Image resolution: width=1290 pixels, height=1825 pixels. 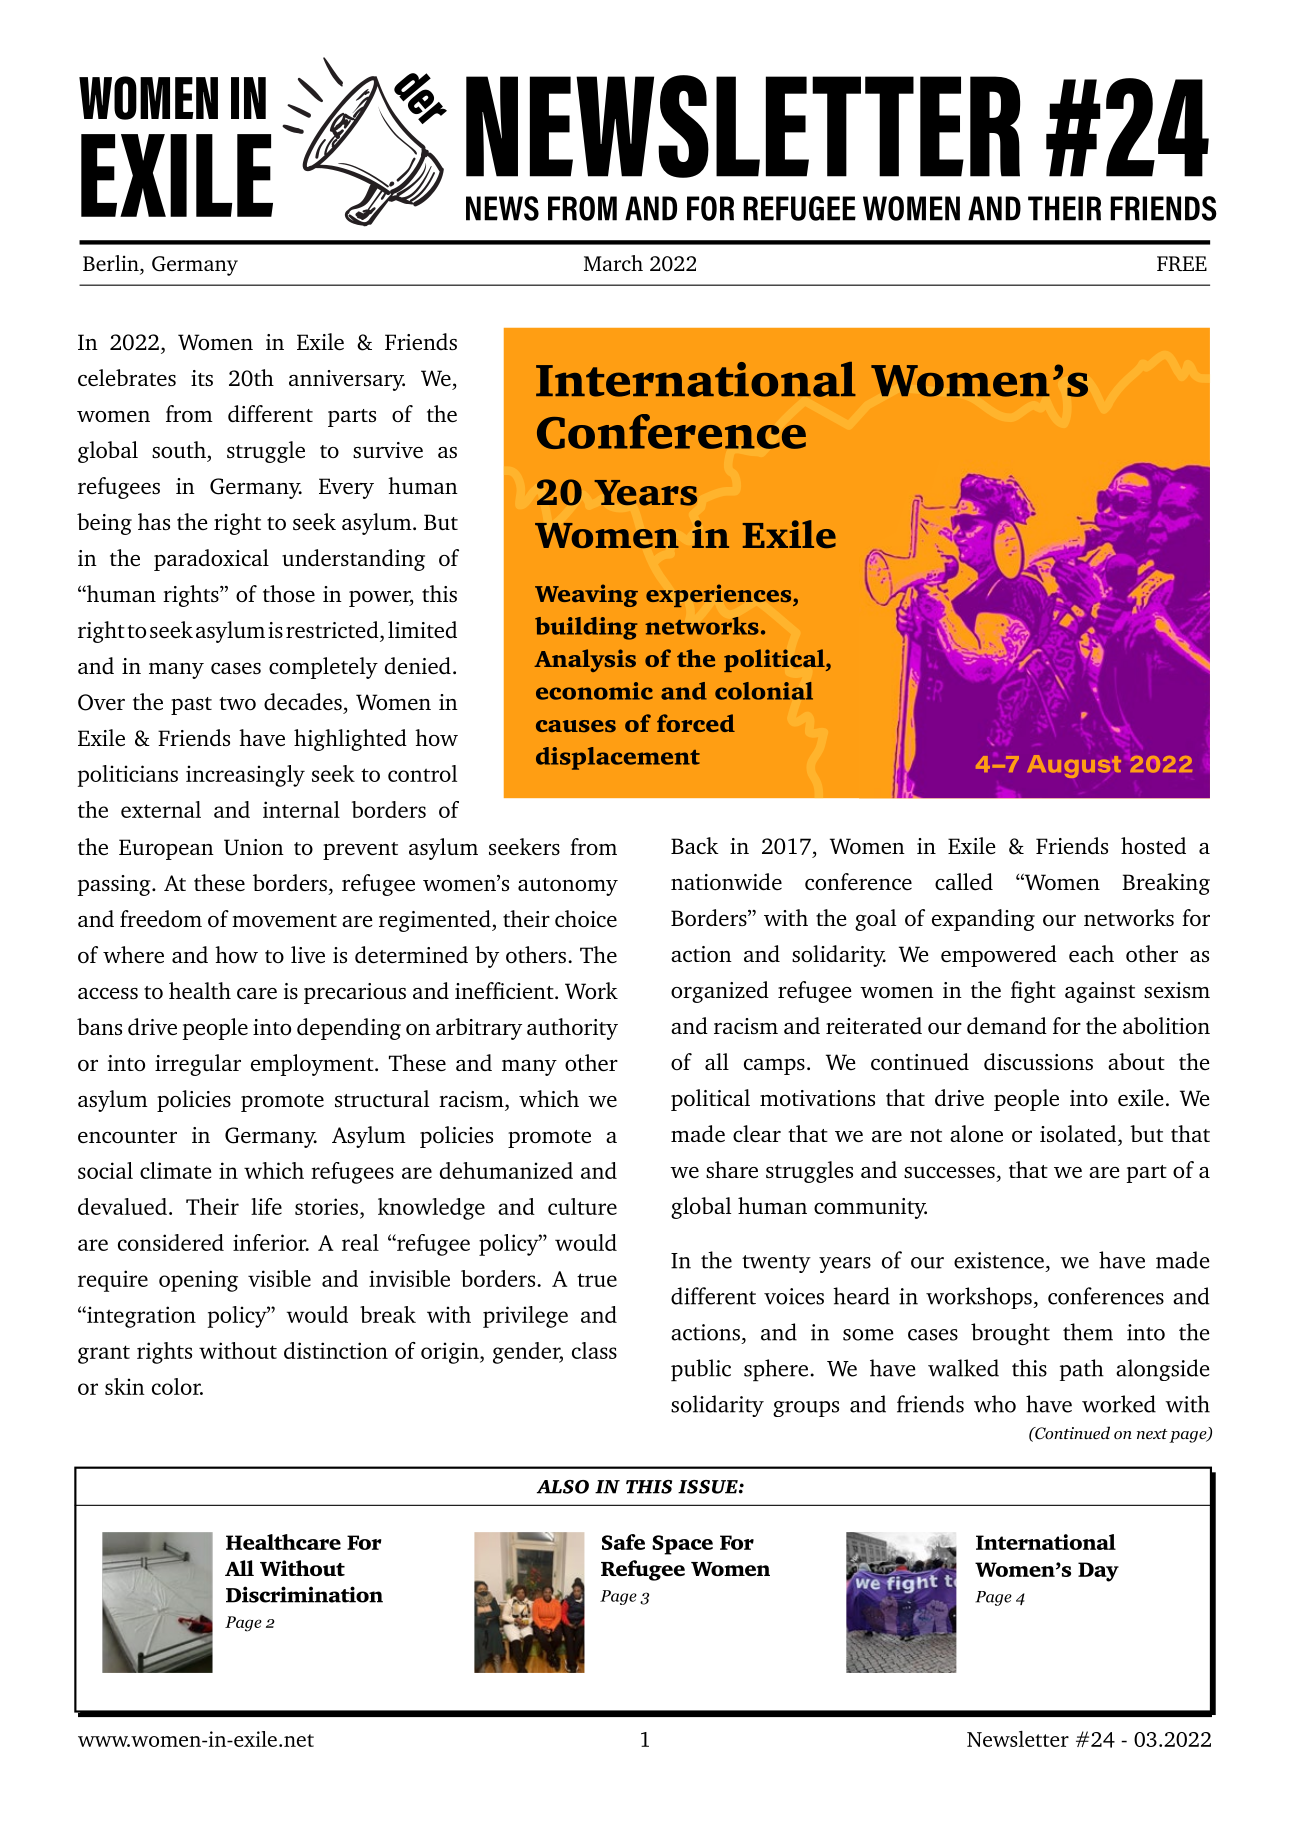 I want to click on its, so click(x=202, y=378).
